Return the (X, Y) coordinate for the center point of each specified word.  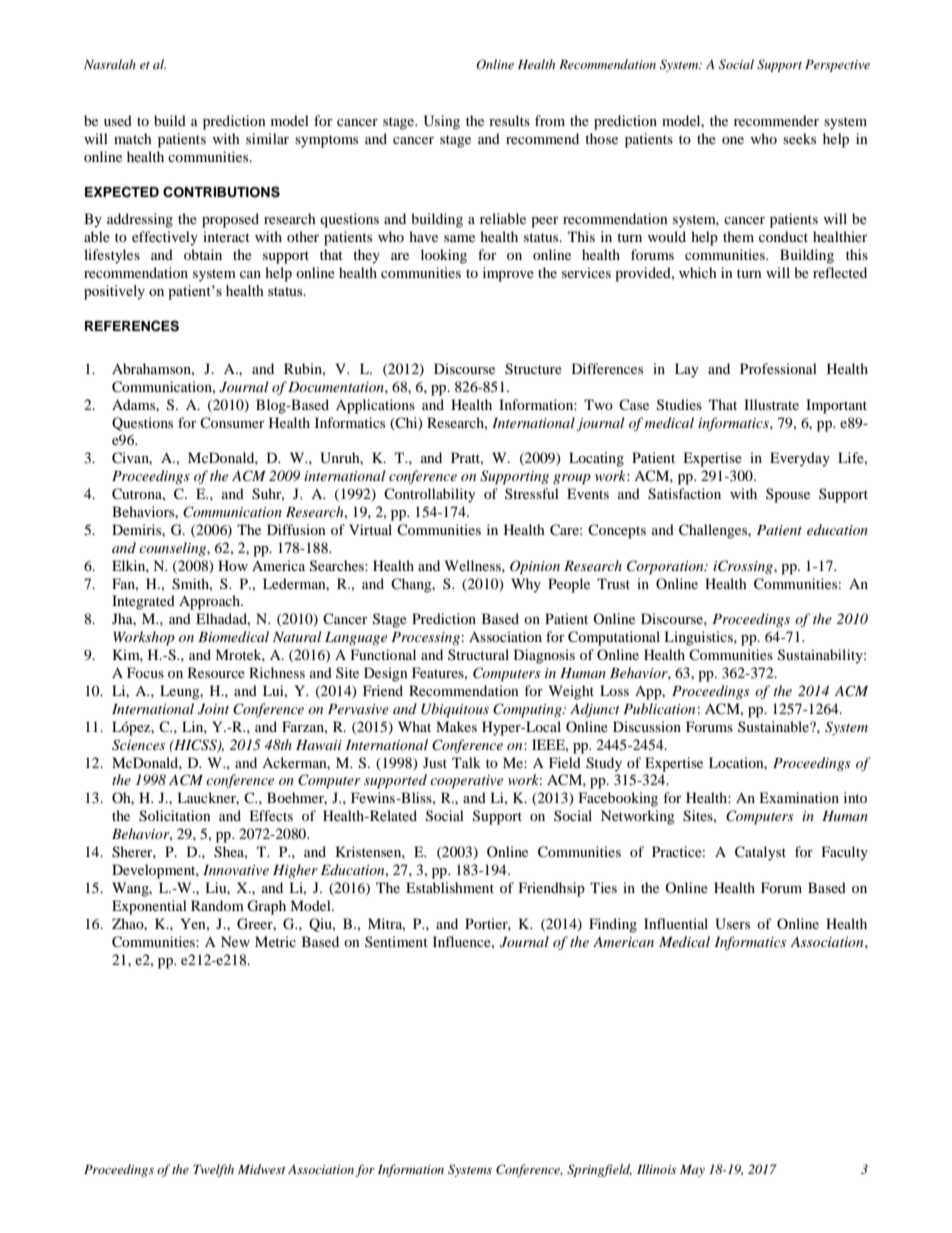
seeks (799, 138)
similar (267, 138)
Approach (211, 602)
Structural (478, 654)
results (509, 120)
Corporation (666, 567)
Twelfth (213, 1170)
